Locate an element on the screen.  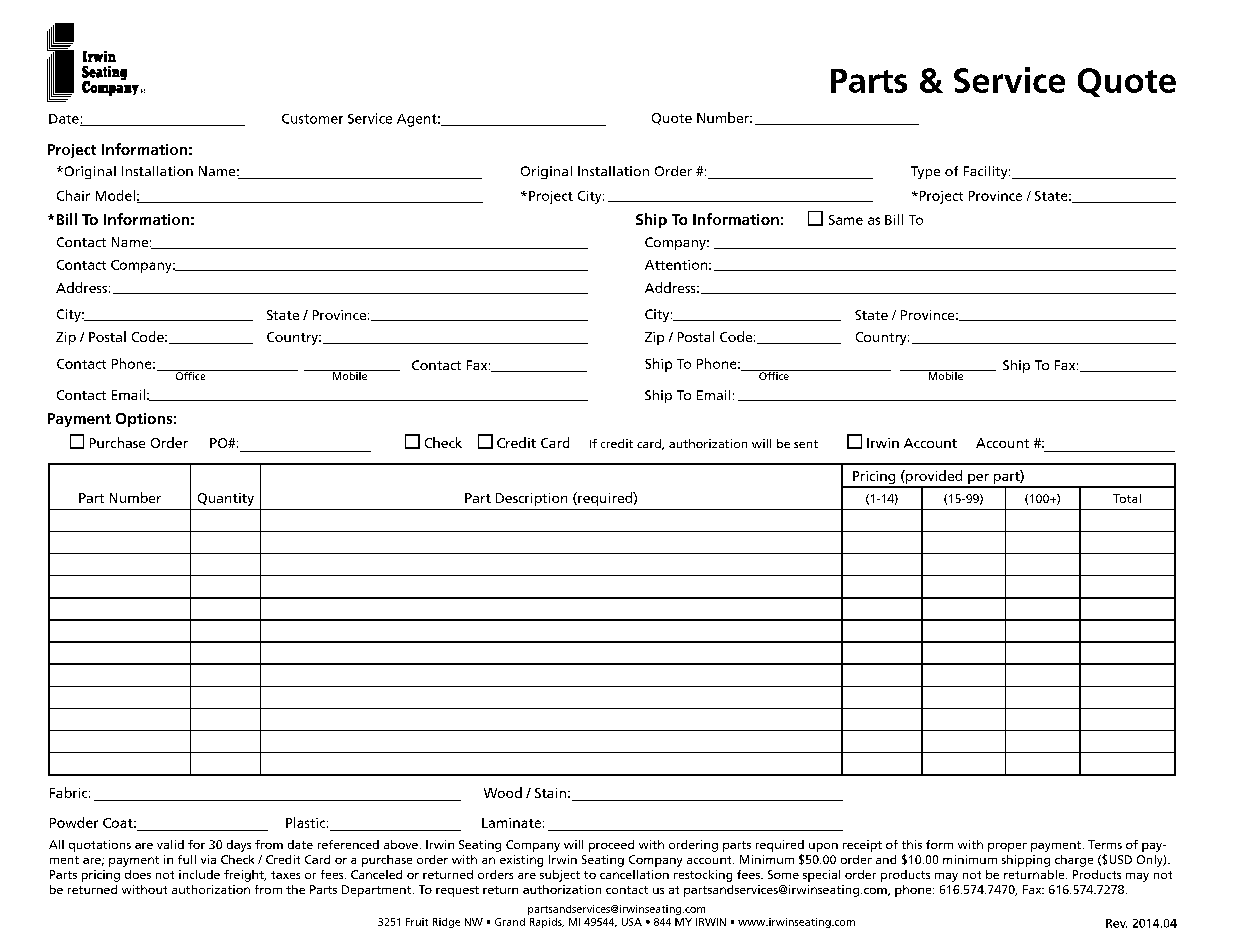
Type is located at coordinates (925, 172).
